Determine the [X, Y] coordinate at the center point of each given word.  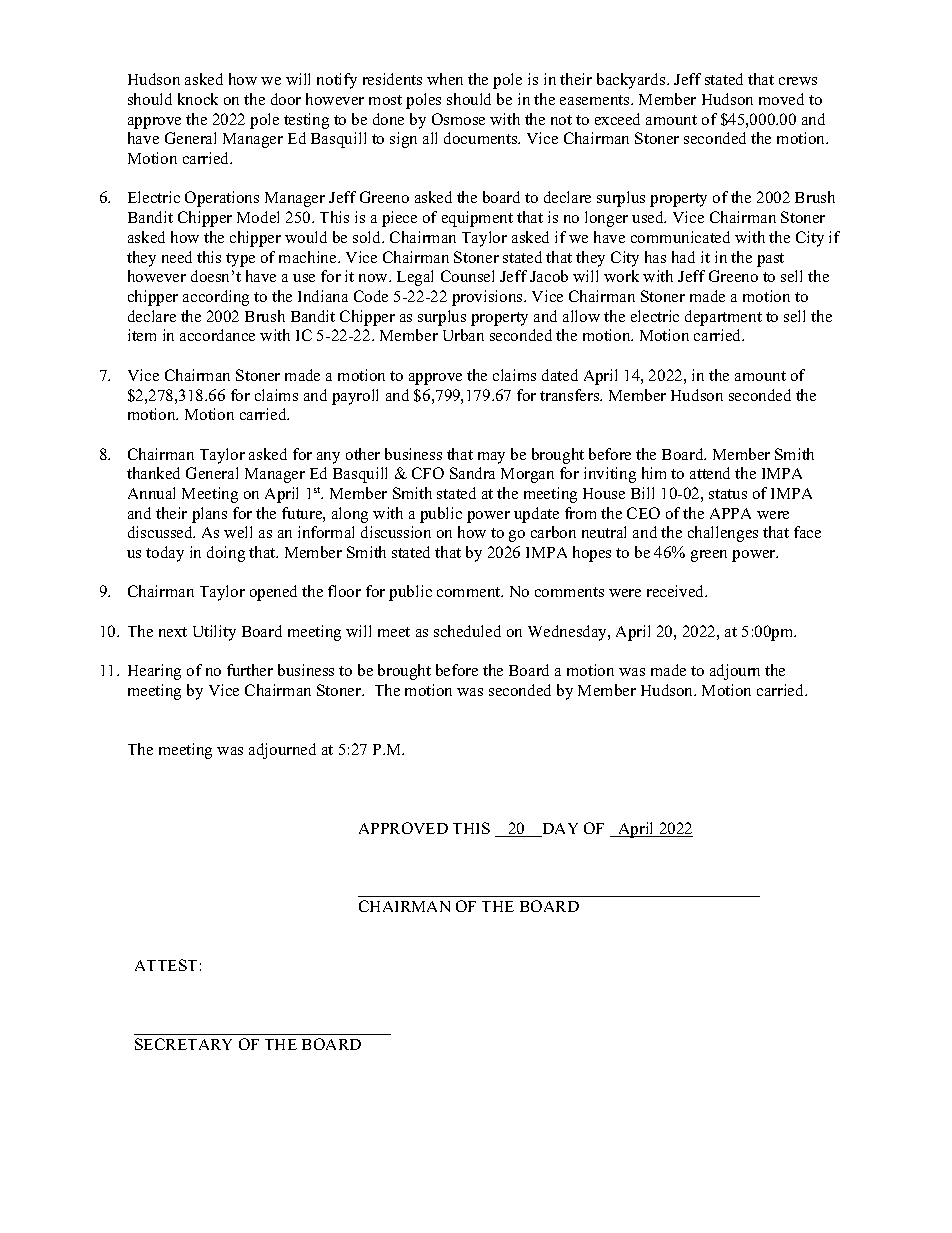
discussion [396, 532]
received [677, 591]
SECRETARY [183, 1044]
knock [198, 99]
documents [482, 138]
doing [226, 554]
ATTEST [166, 965]
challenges [723, 534]
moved [781, 99]
